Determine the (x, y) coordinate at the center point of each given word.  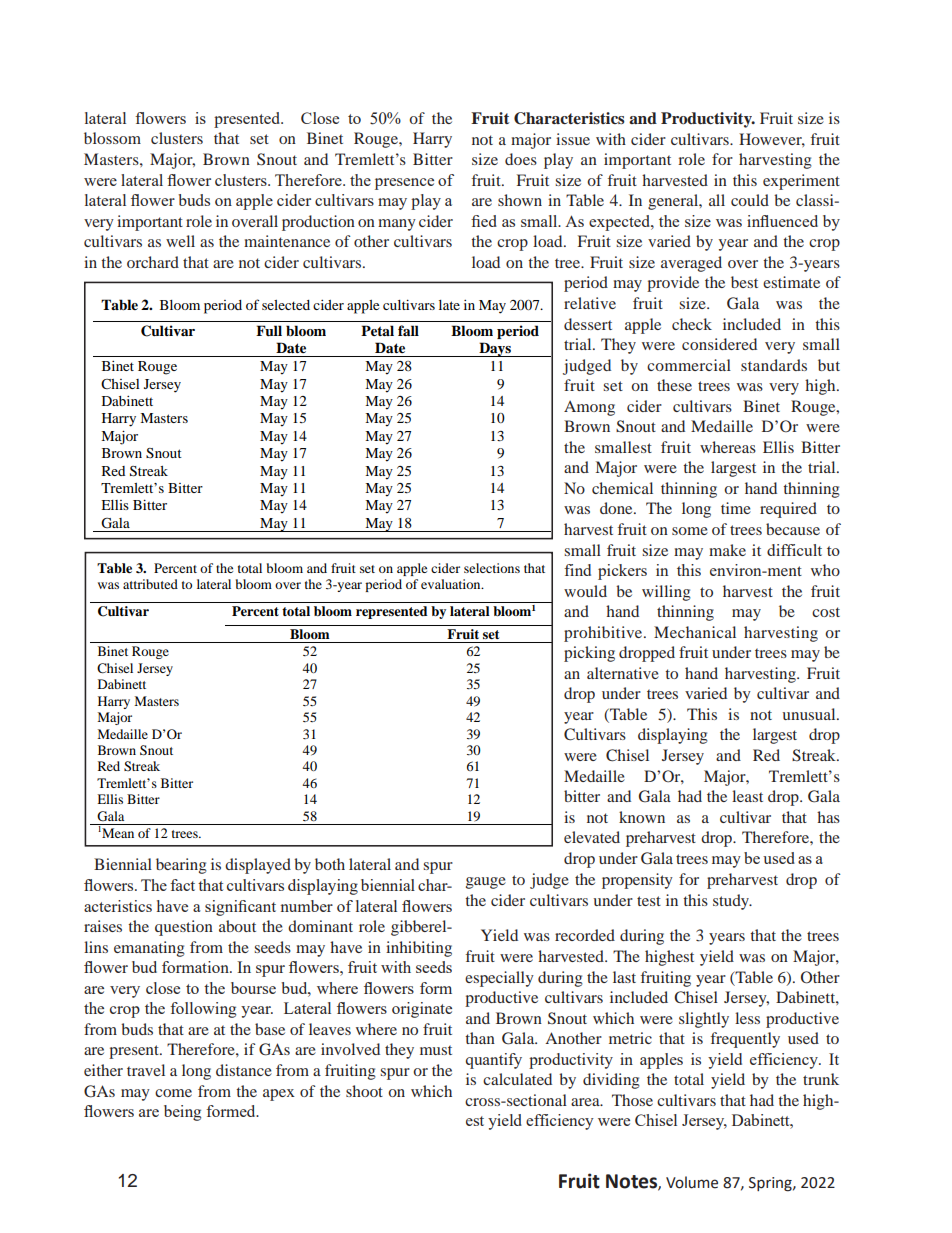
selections (492, 568)
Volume (692, 1182)
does (521, 159)
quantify (494, 1061)
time (736, 508)
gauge (486, 883)
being (182, 1113)
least (747, 796)
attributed (150, 584)
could (750, 200)
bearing (181, 866)
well (180, 241)
